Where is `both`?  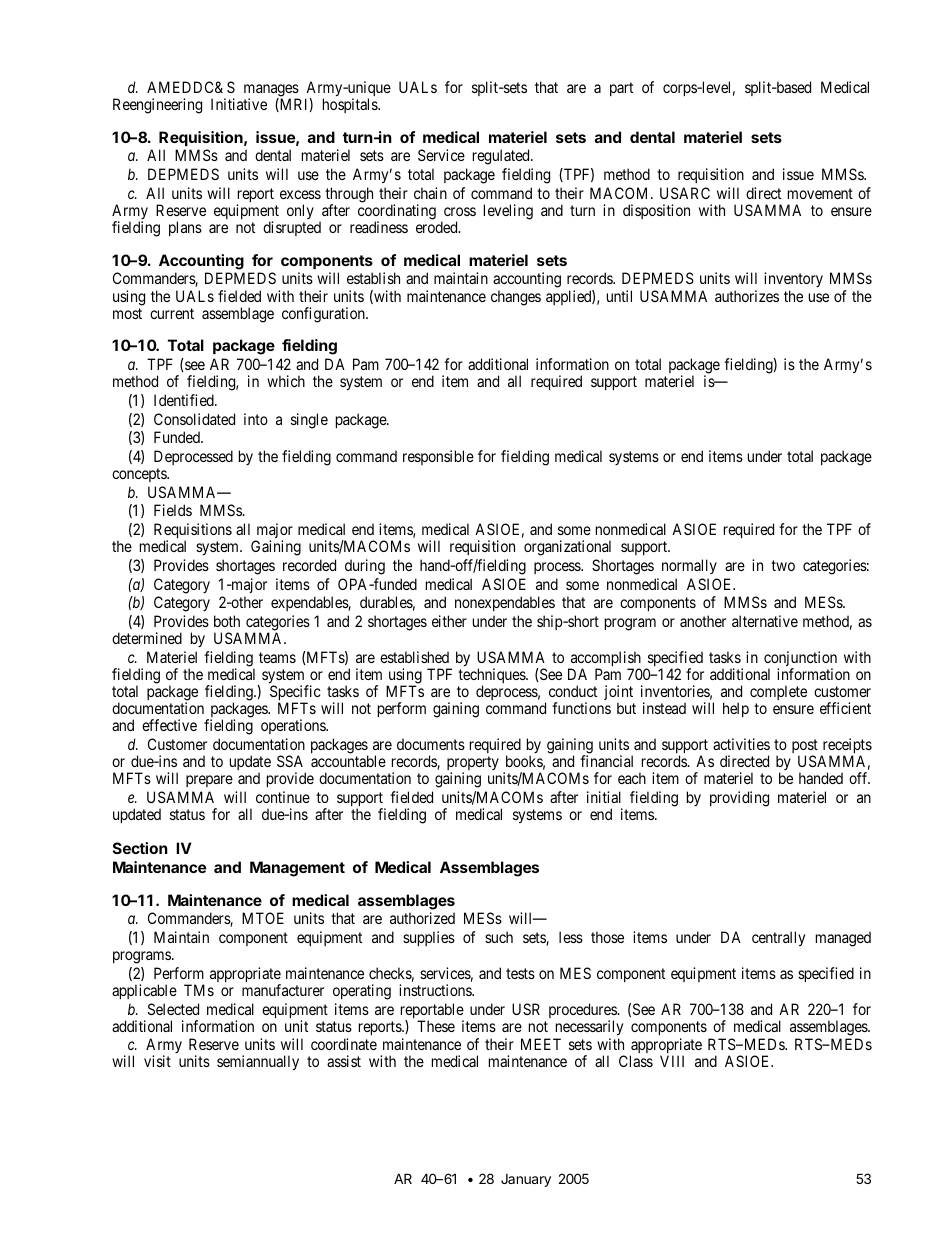 both is located at coordinates (227, 621).
